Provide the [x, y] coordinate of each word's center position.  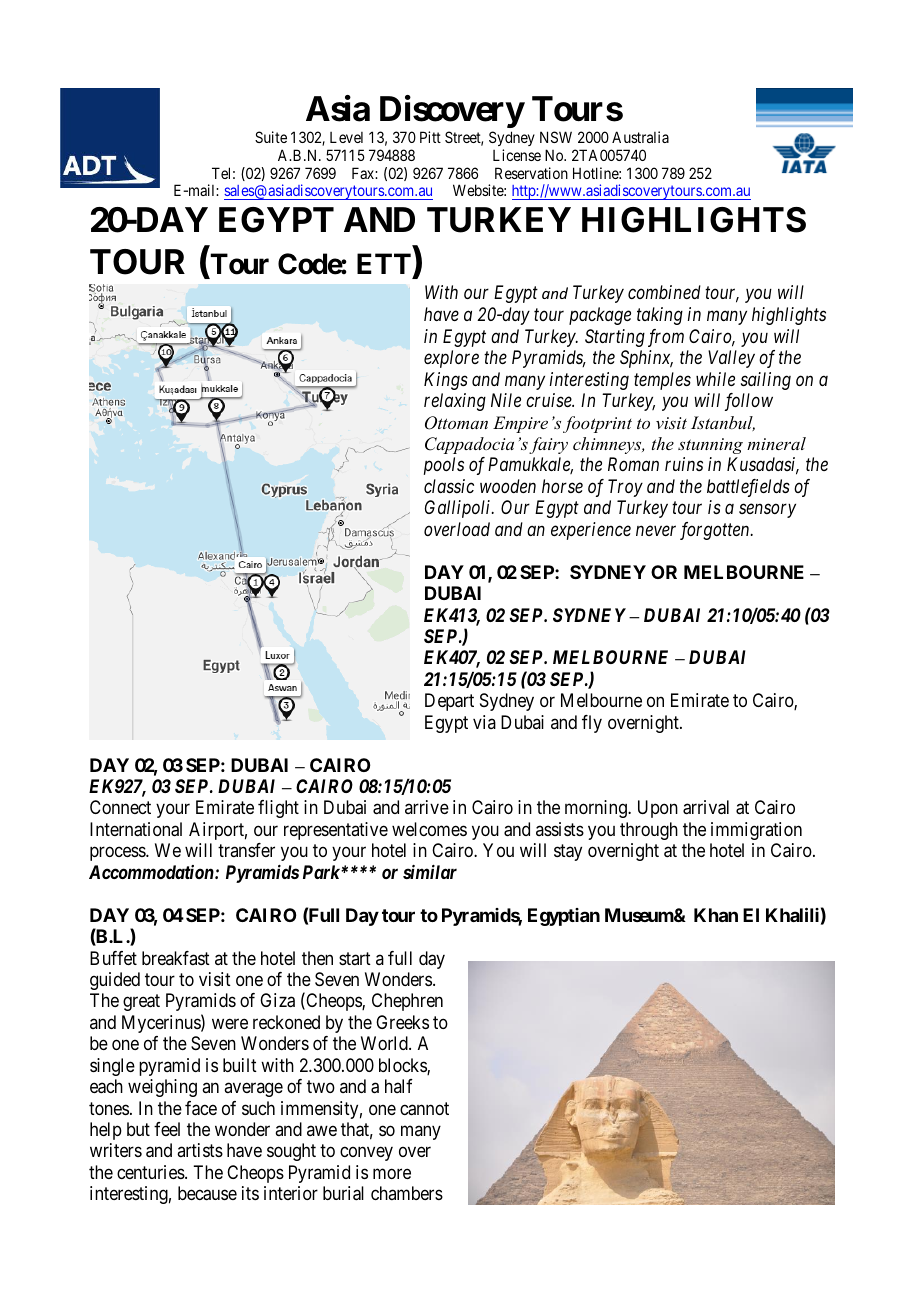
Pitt [430, 137]
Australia [640, 137]
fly [592, 724]
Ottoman [456, 423]
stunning [710, 446]
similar [430, 872]
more [392, 1173]
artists [200, 1150]
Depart [449, 702]
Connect [120, 807]
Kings [446, 381]
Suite [271, 137]
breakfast [176, 958]
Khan [716, 915]
